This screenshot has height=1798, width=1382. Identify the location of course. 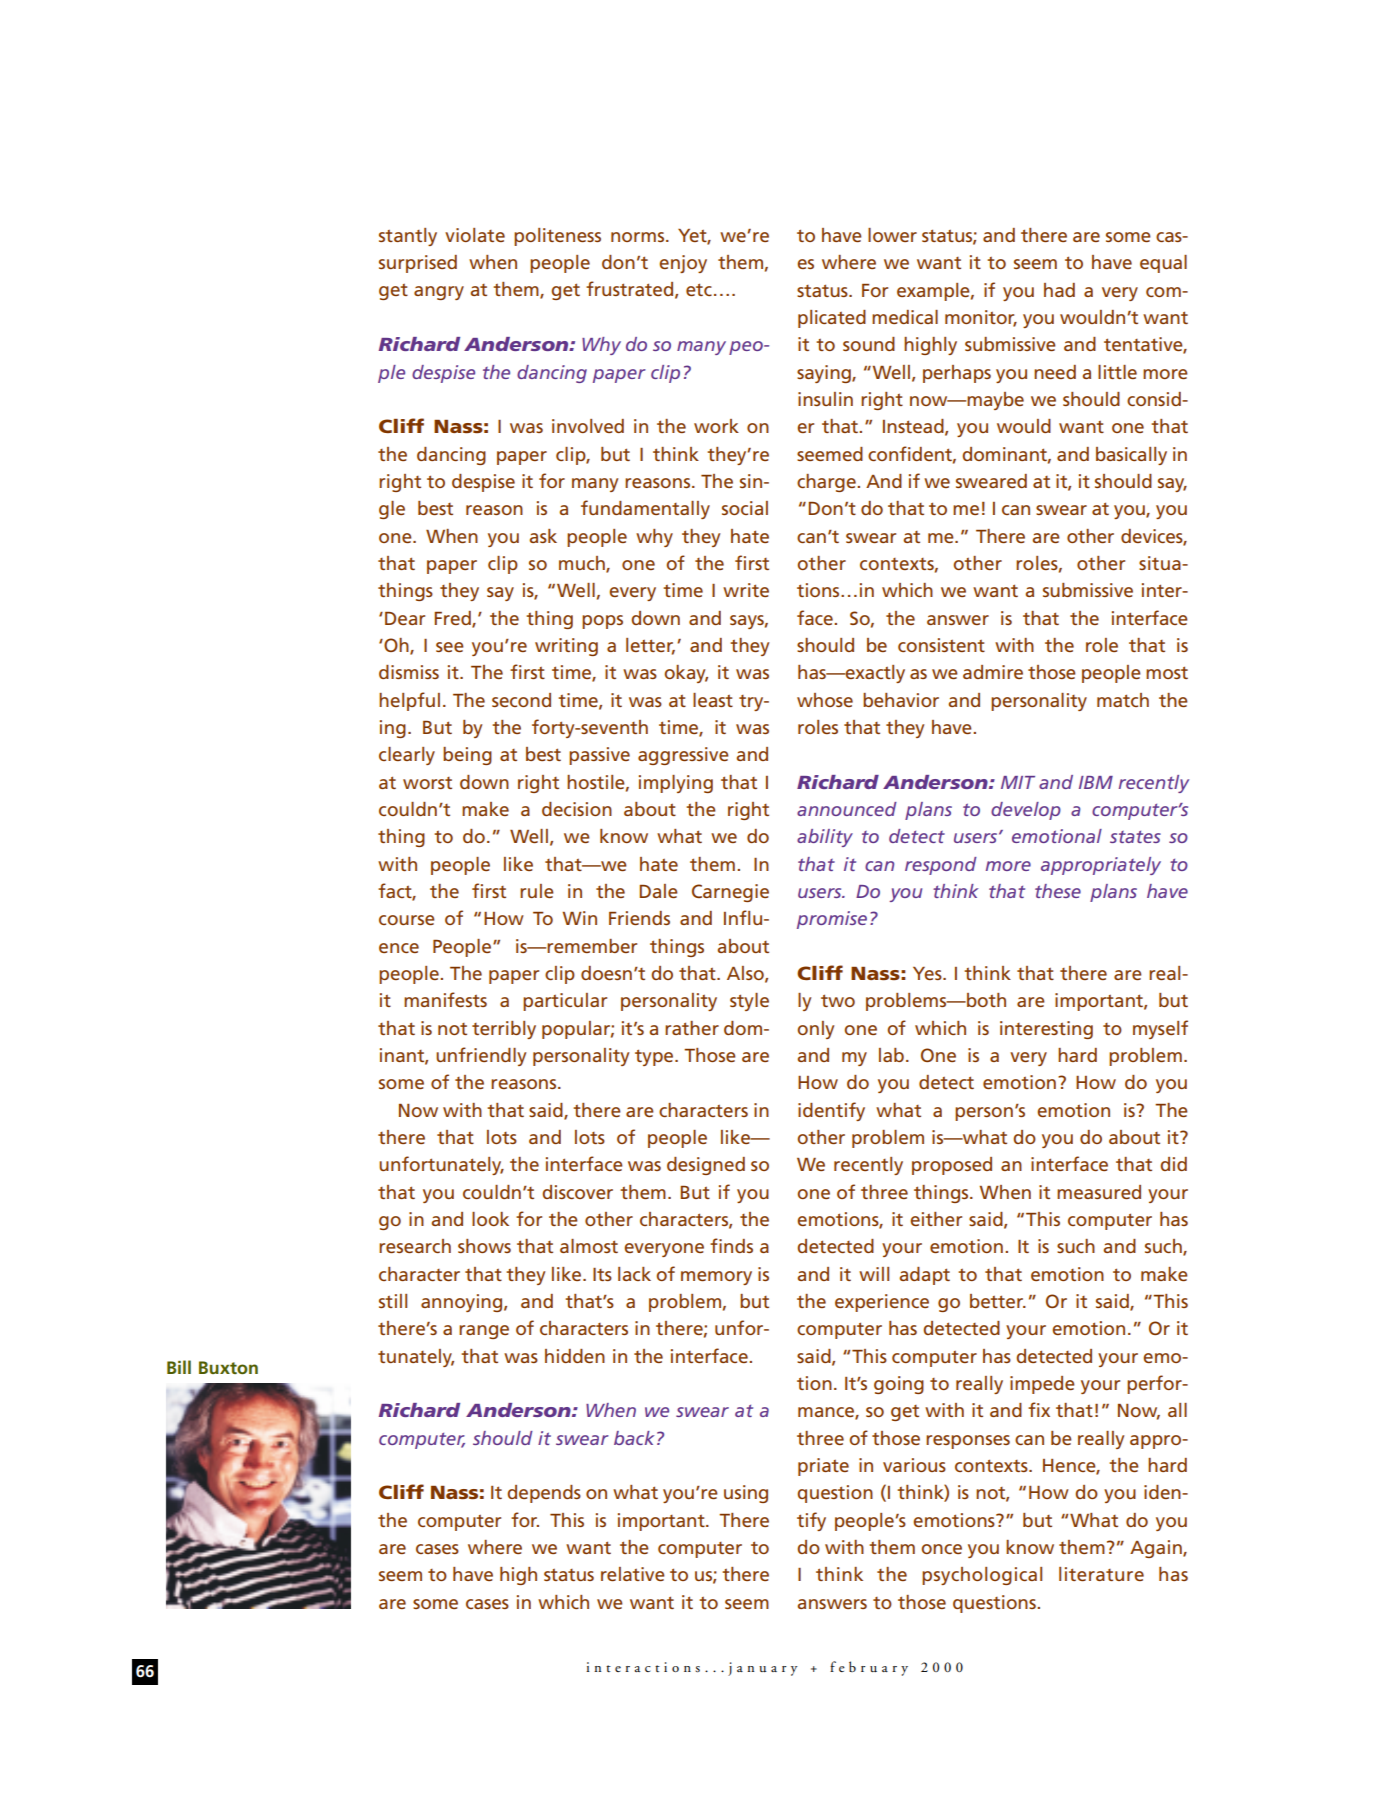
(407, 920).
